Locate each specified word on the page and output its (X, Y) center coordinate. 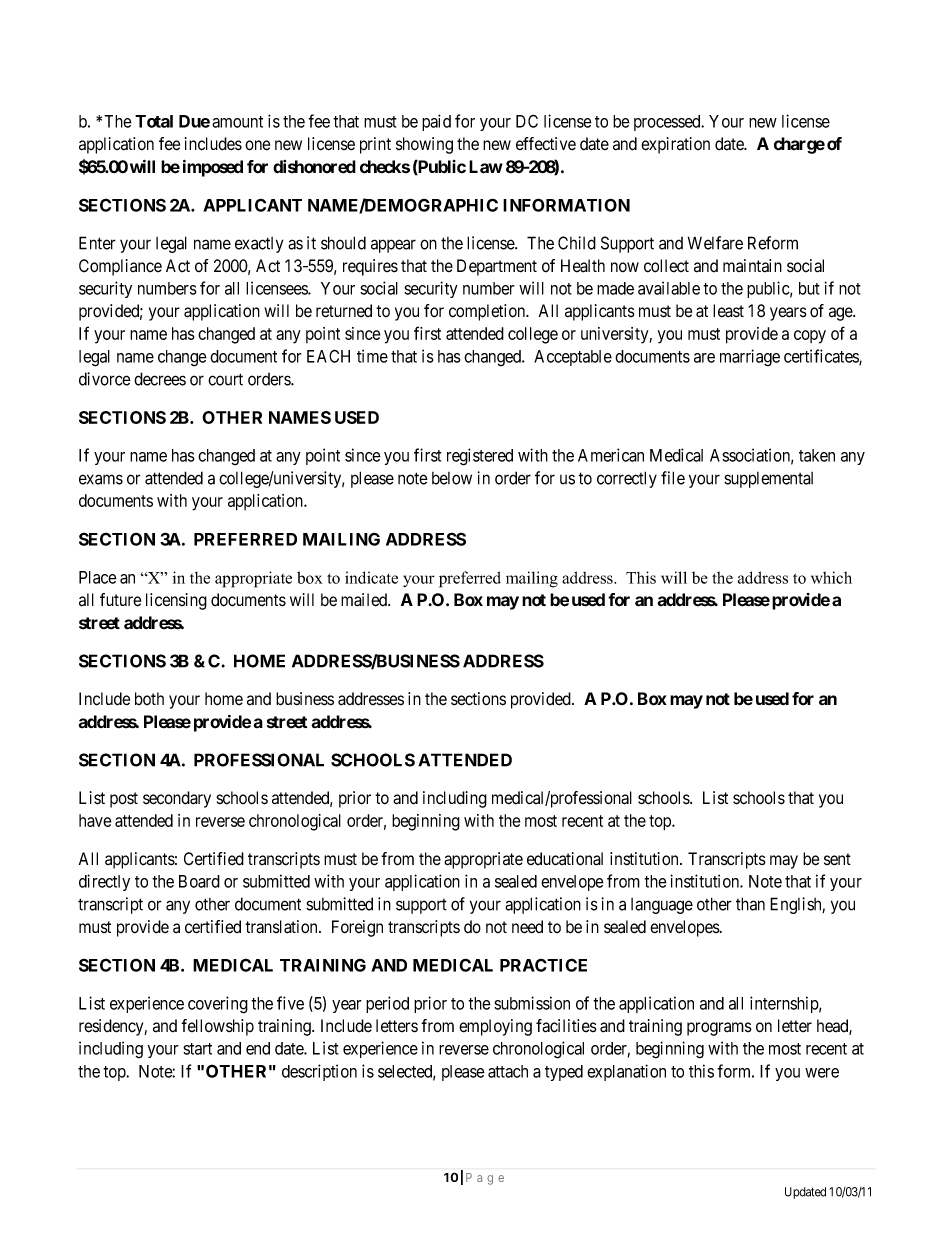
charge (799, 145)
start (197, 1049)
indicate (371, 577)
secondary (177, 799)
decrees (160, 379)
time (372, 356)
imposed (213, 168)
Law (486, 167)
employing (495, 1027)
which (831, 577)
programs (719, 1029)
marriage (750, 358)
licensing (176, 601)
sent (837, 859)
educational (565, 859)
